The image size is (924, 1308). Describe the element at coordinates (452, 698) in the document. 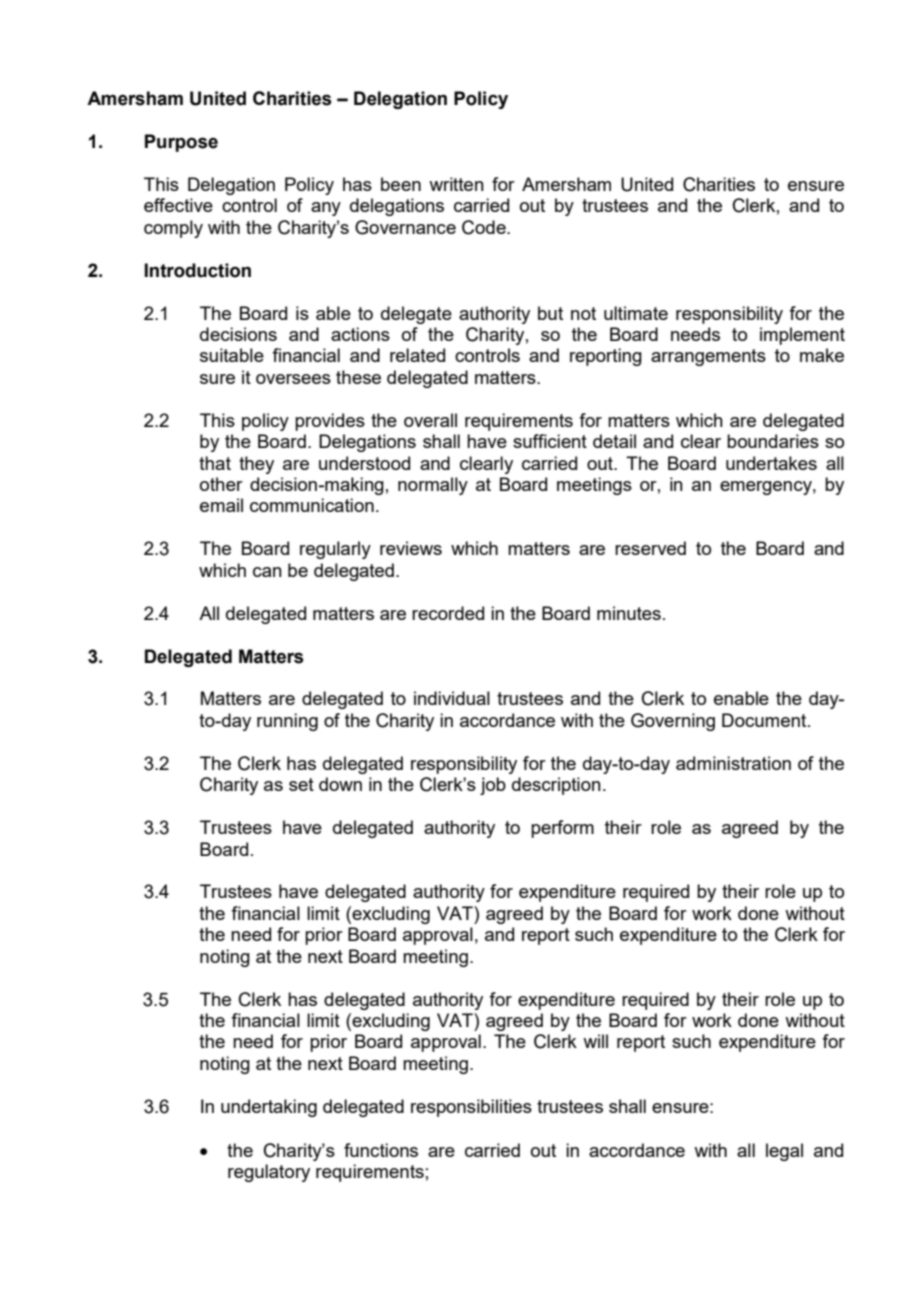

I see `individual` at that location.
